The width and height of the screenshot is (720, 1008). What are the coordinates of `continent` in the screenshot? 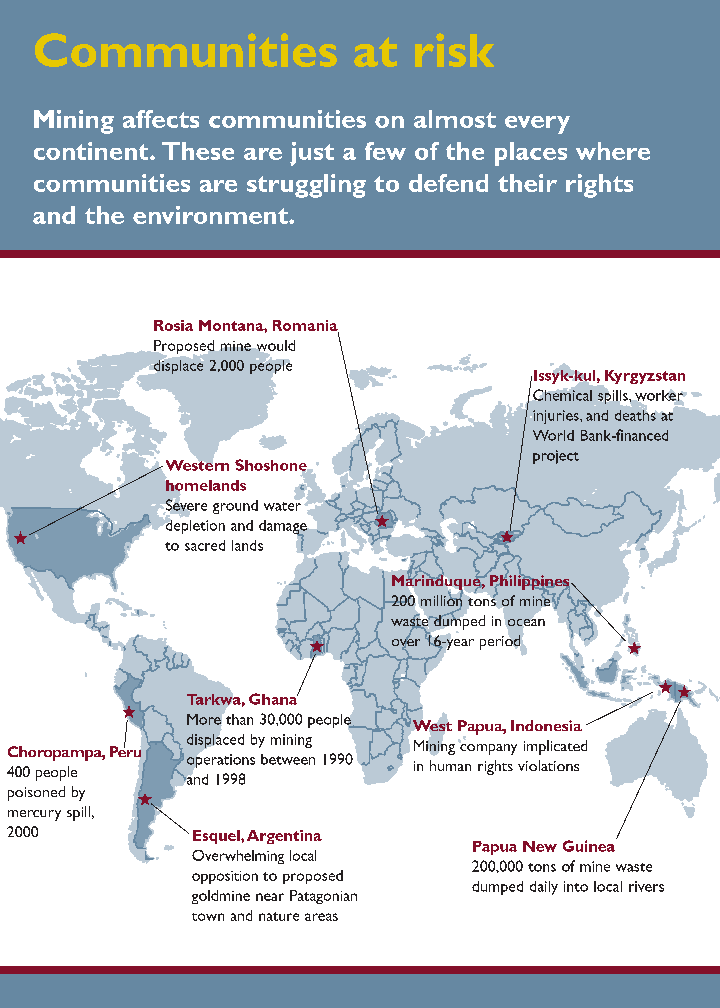 It's located at (92, 151).
